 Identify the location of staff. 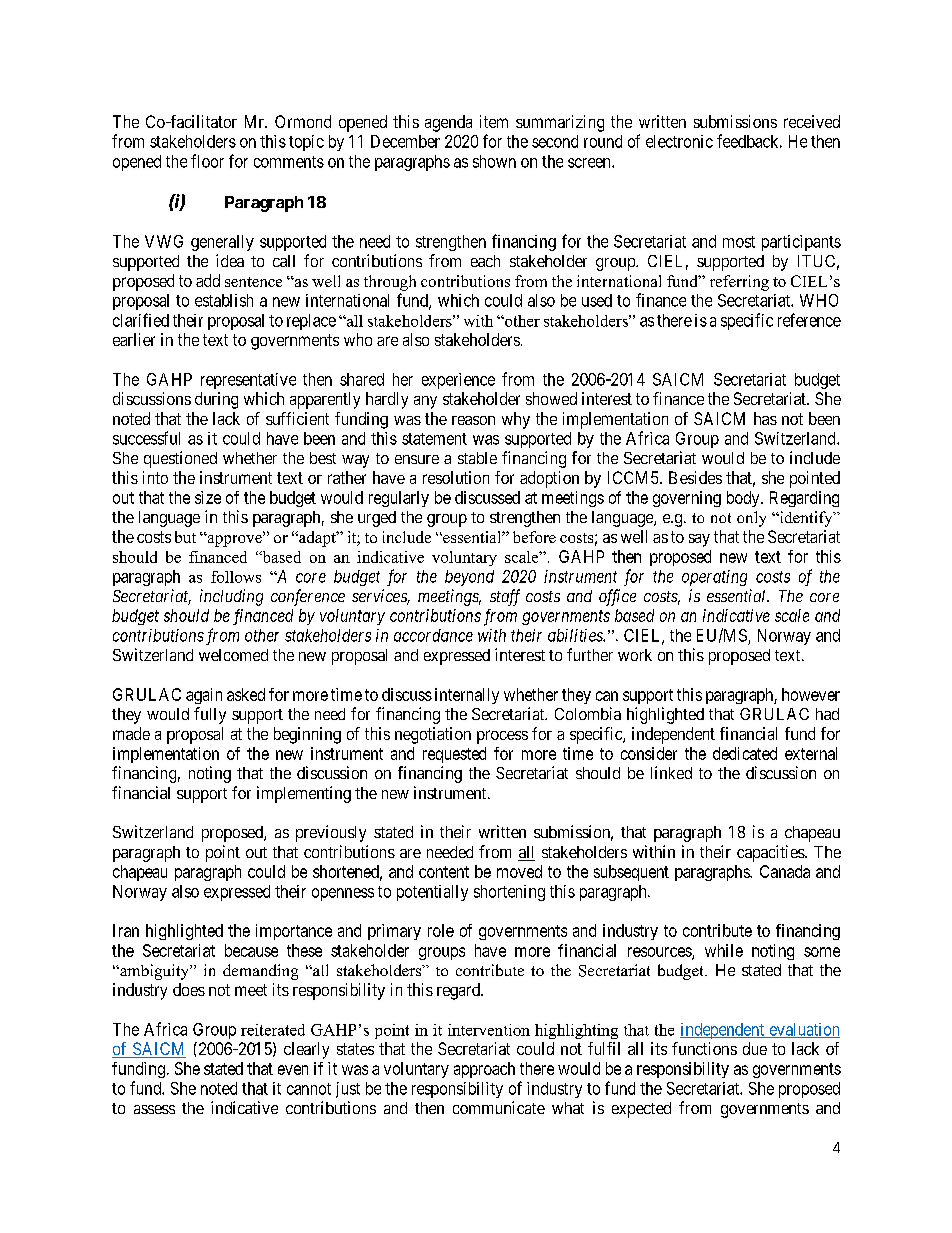
(505, 597).
